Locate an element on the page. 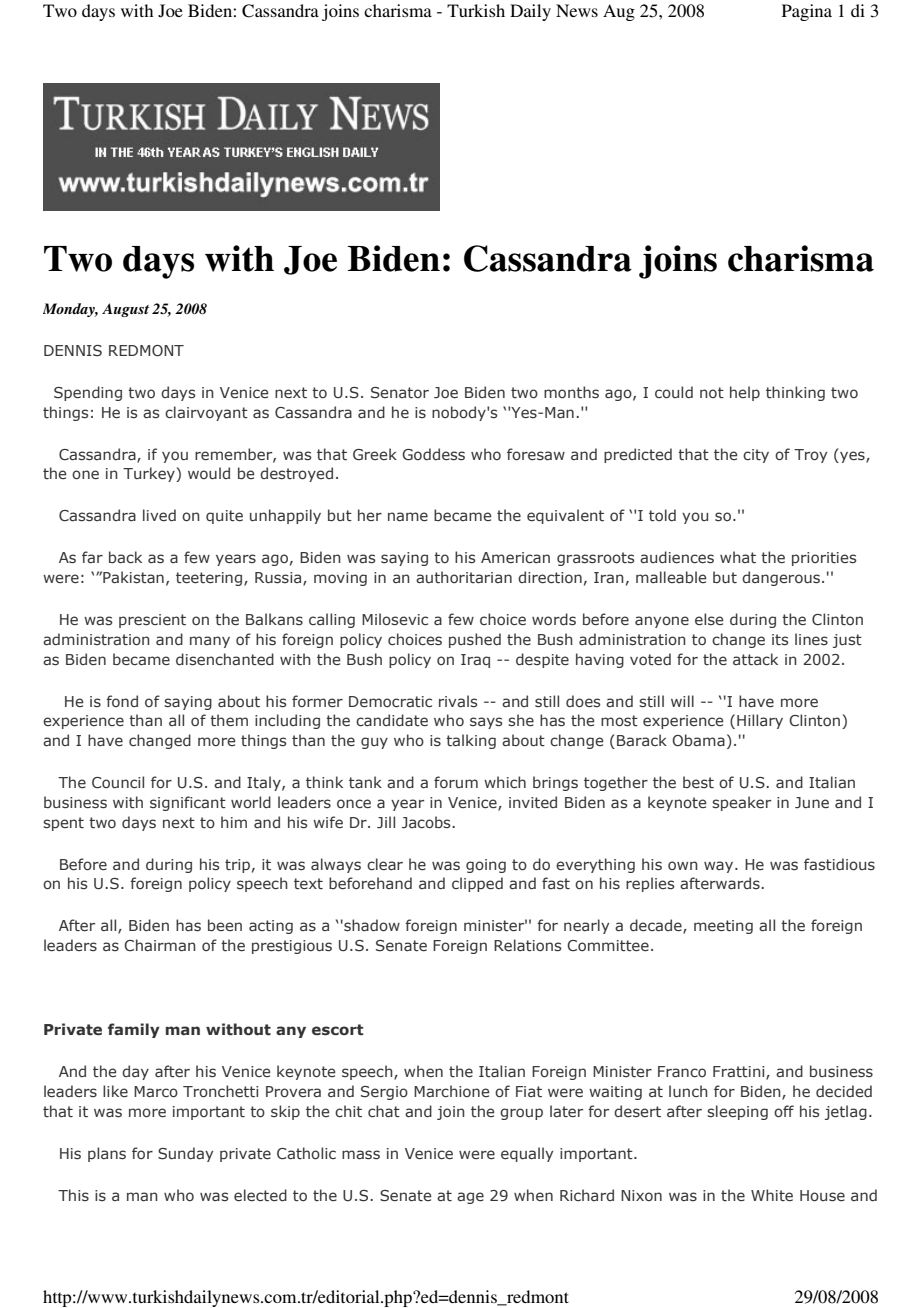 The image size is (924, 1308). Pagina is located at coordinates (807, 12).
